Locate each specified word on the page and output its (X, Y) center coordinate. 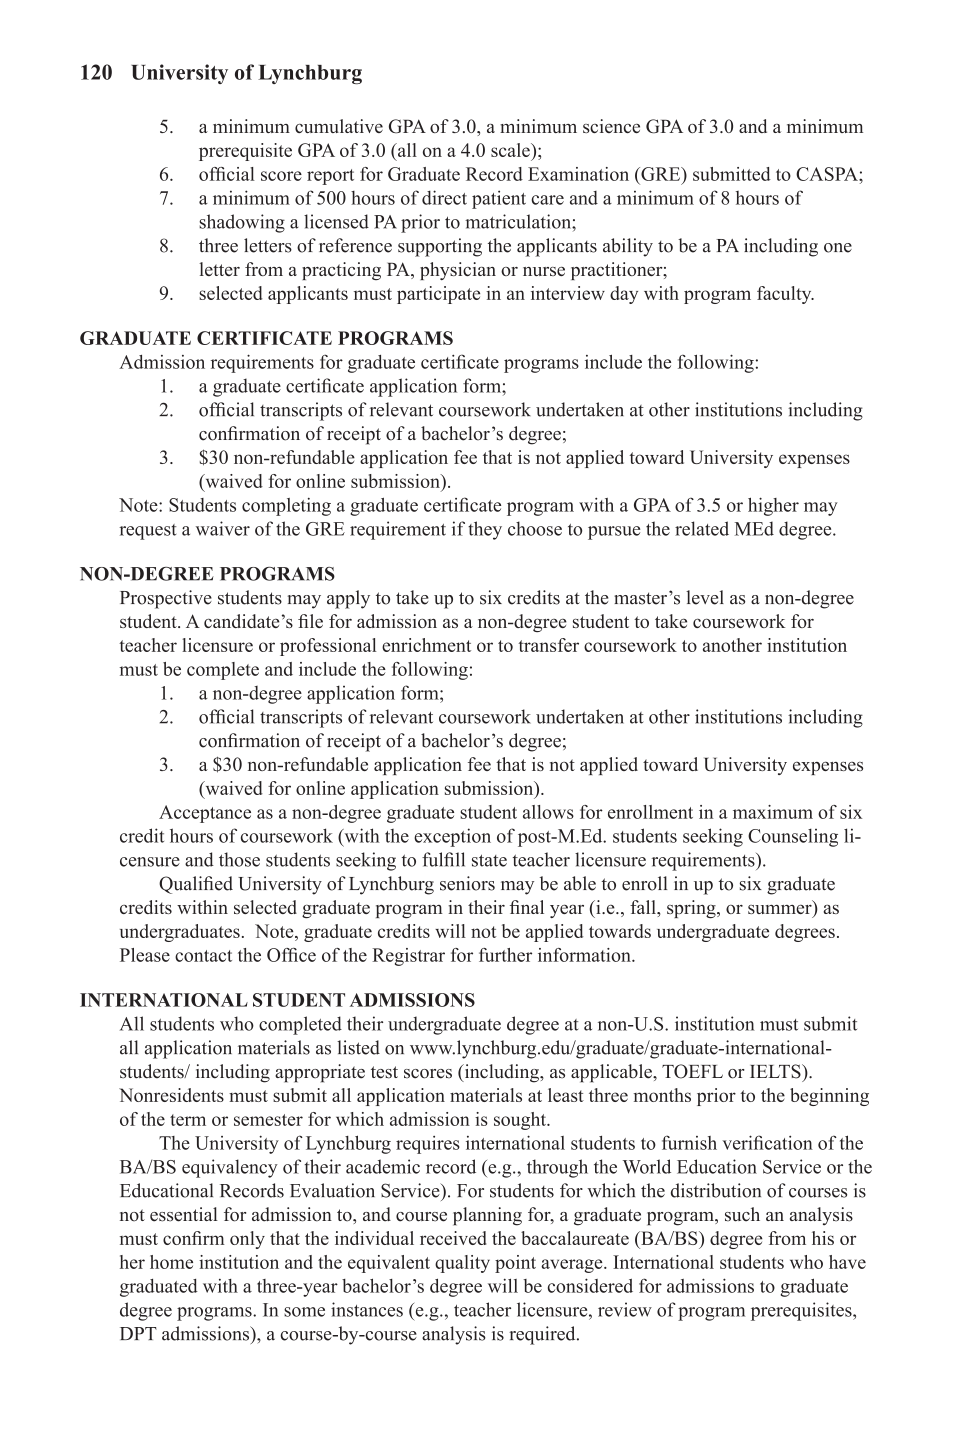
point (515, 1264)
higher (773, 506)
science (611, 126)
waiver (223, 528)
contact (203, 956)
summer (781, 911)
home (171, 1262)
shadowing (242, 223)
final (527, 907)
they (485, 530)
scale (511, 150)
